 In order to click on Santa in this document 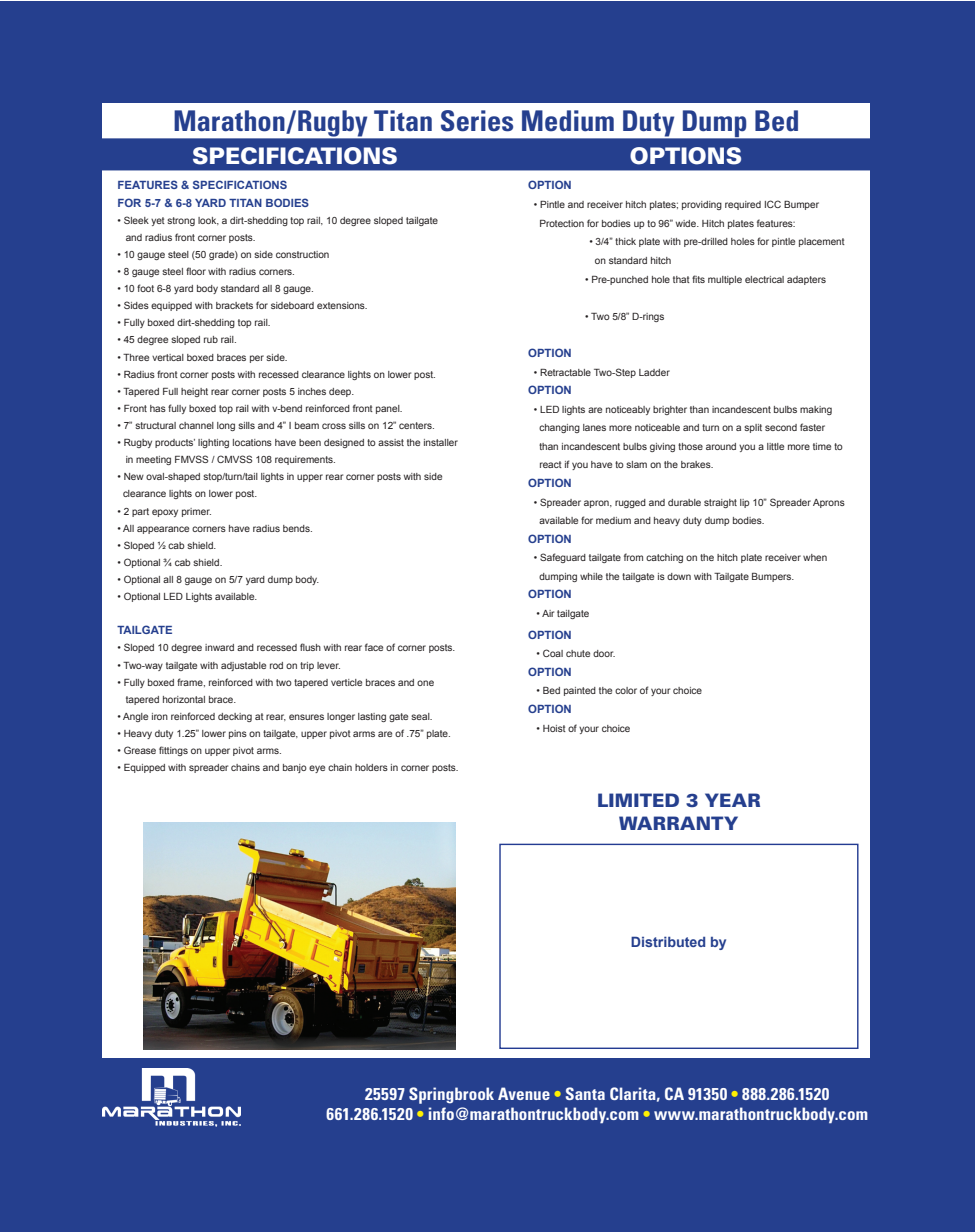, I will do `click(585, 1093)`.
